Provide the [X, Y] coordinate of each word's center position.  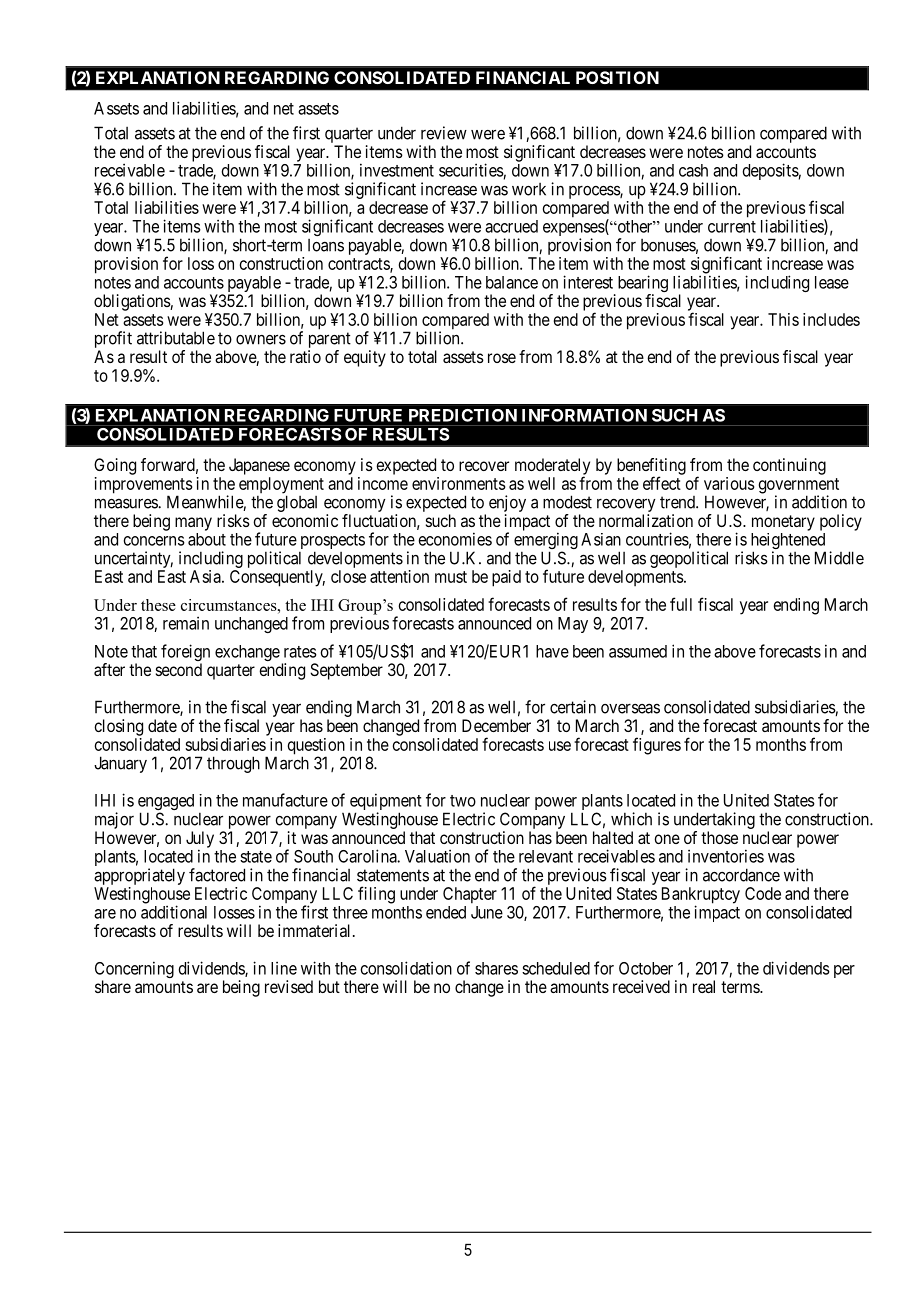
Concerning [134, 971]
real [704, 986]
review [444, 133]
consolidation [406, 968]
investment [397, 170]
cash [693, 170]
